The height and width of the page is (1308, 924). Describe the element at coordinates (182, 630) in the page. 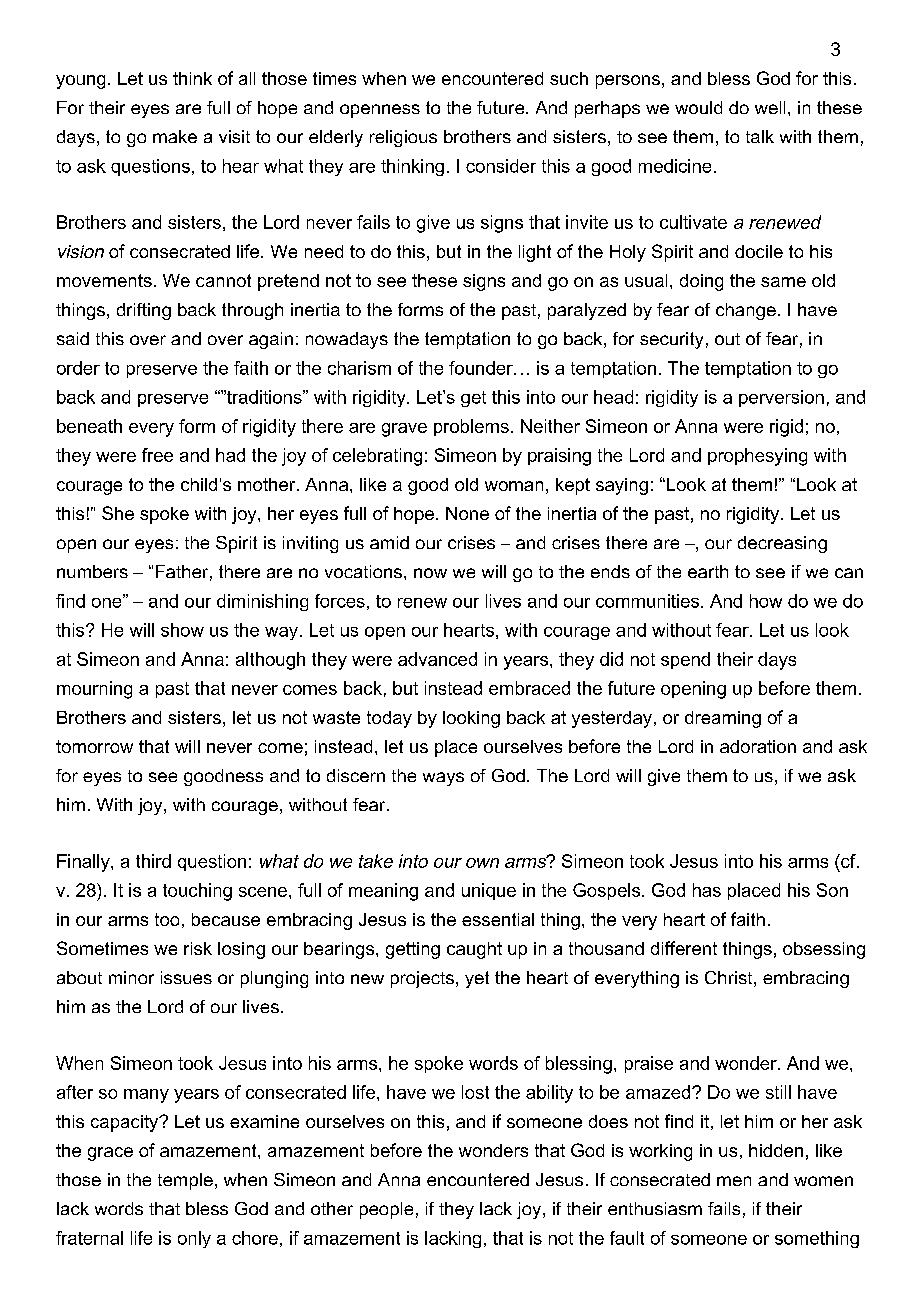

I see `show` at that location.
